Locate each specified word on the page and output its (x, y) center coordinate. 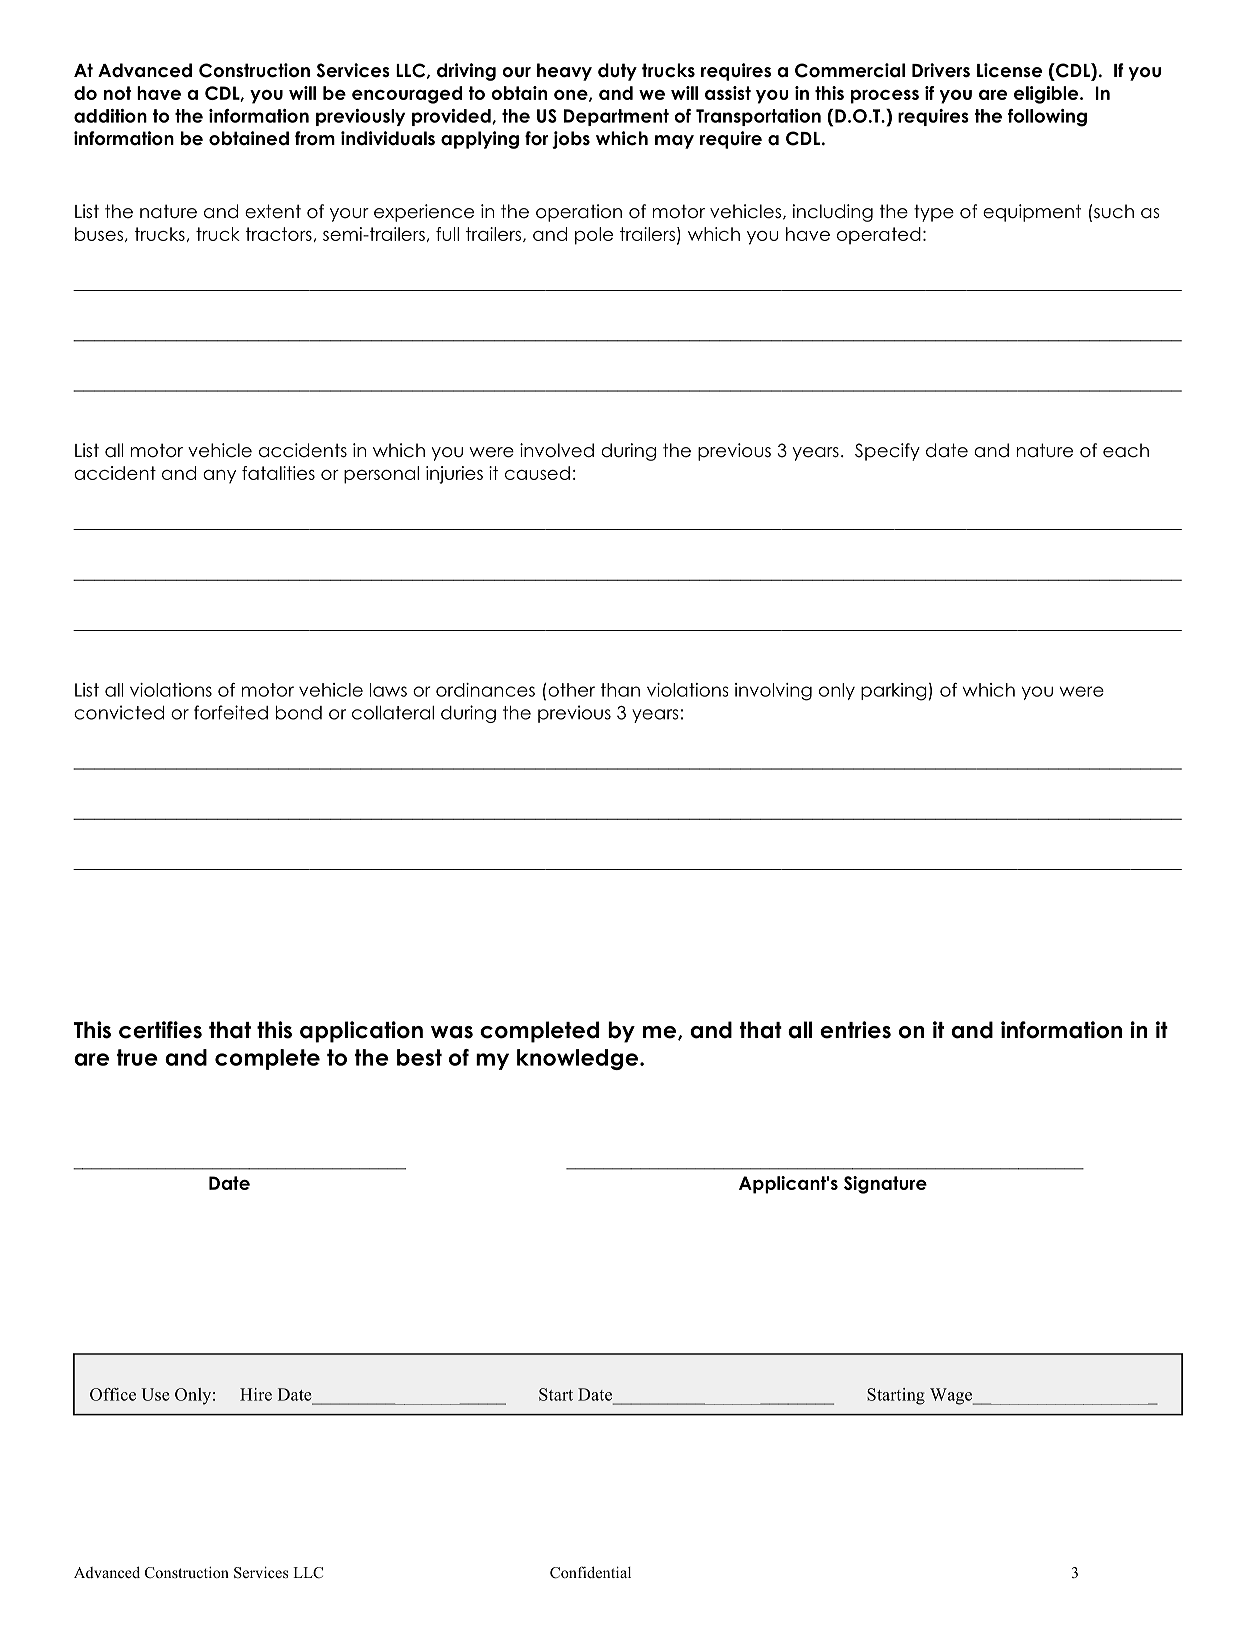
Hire (256, 1394)
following (1047, 118)
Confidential (590, 1572)
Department (616, 117)
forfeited (231, 712)
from (315, 138)
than (620, 690)
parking (894, 692)
